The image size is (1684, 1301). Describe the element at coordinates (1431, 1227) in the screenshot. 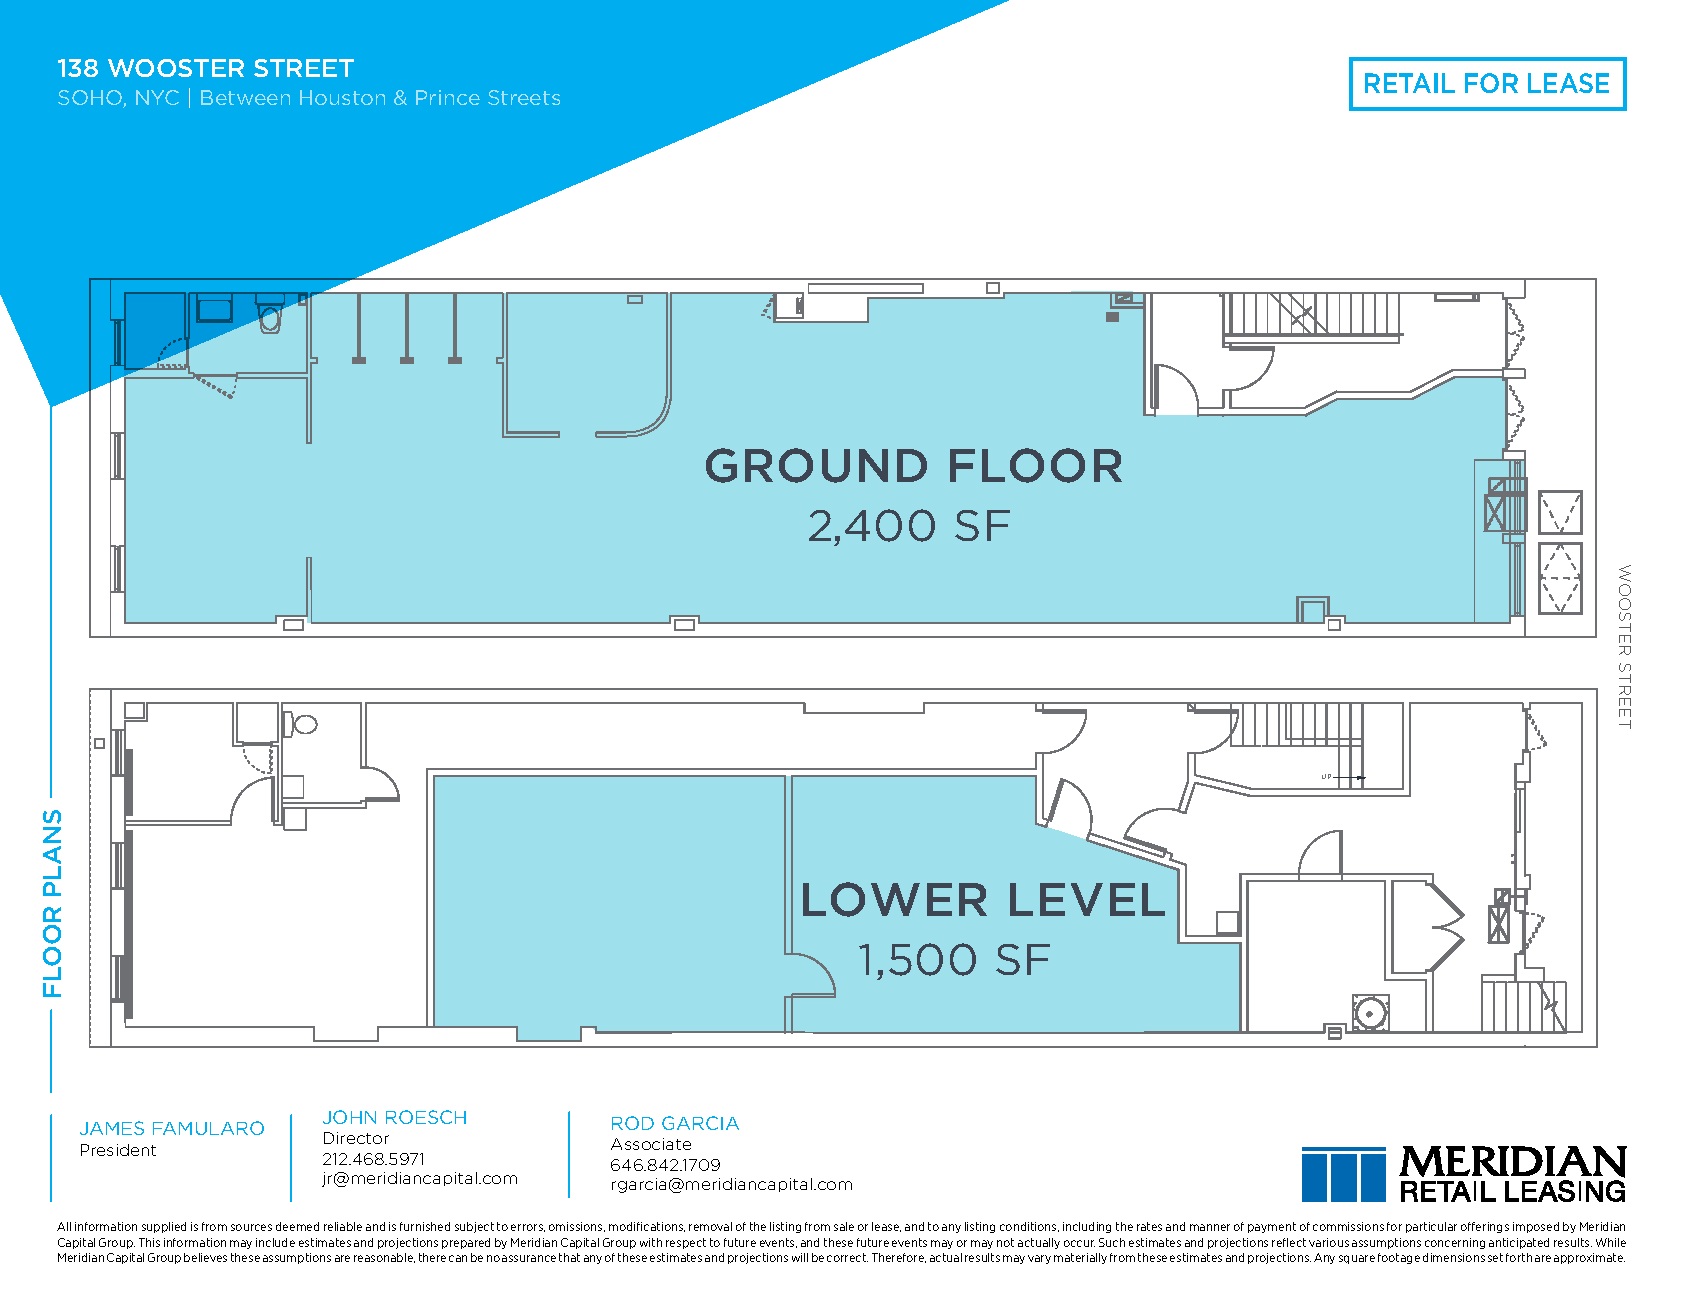

I see `particular` at that location.
